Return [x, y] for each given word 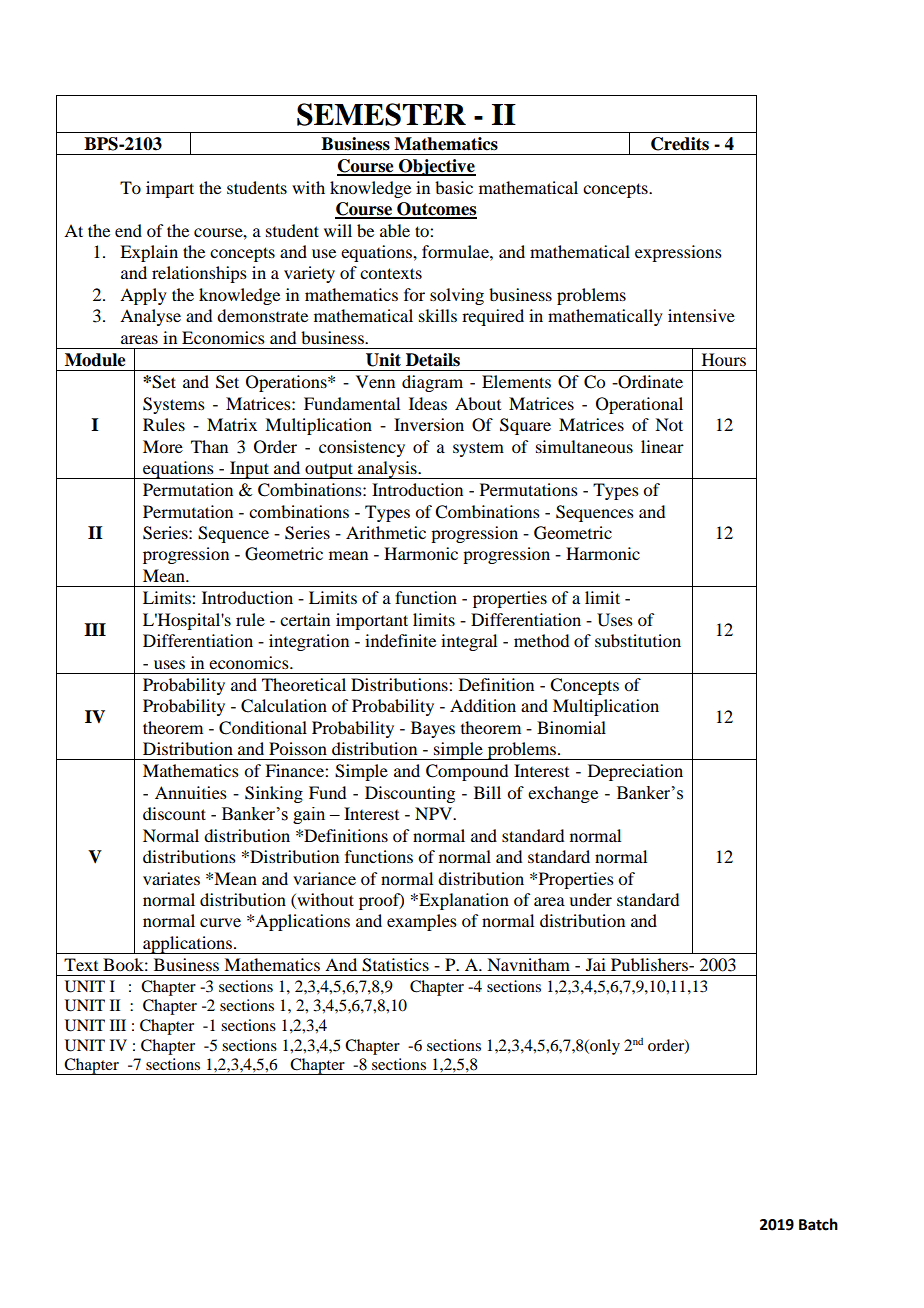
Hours [724, 359]
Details [433, 360]
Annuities [191, 792]
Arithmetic [386, 532]
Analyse [150, 317]
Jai [596, 964]
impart [170, 189]
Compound [467, 772]
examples [422, 922]
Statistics [395, 965]
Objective [436, 167]
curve [220, 922]
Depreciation [635, 772]
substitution [638, 640]
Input [249, 470]
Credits [680, 144]
